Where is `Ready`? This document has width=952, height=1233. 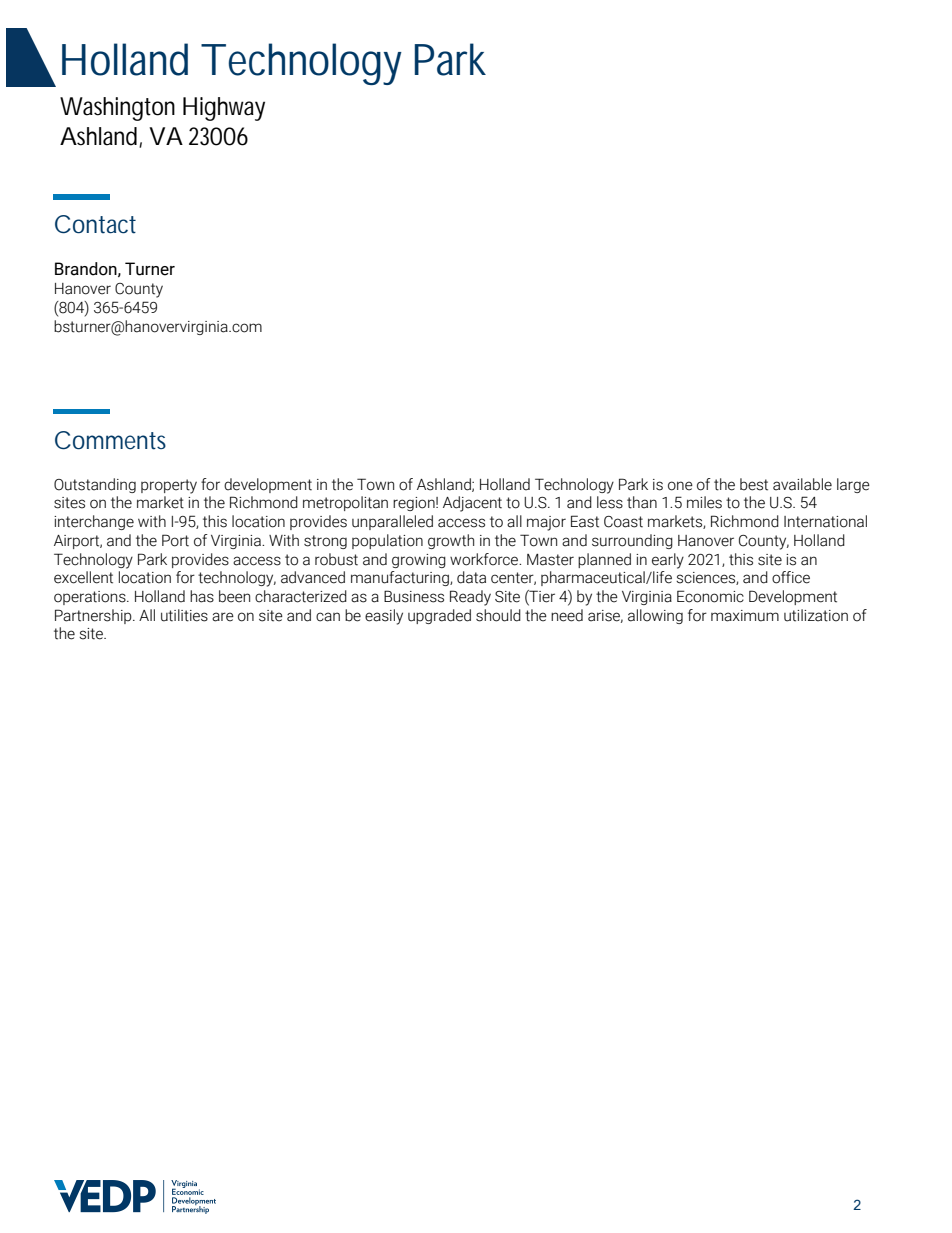 Ready is located at coordinates (470, 598).
